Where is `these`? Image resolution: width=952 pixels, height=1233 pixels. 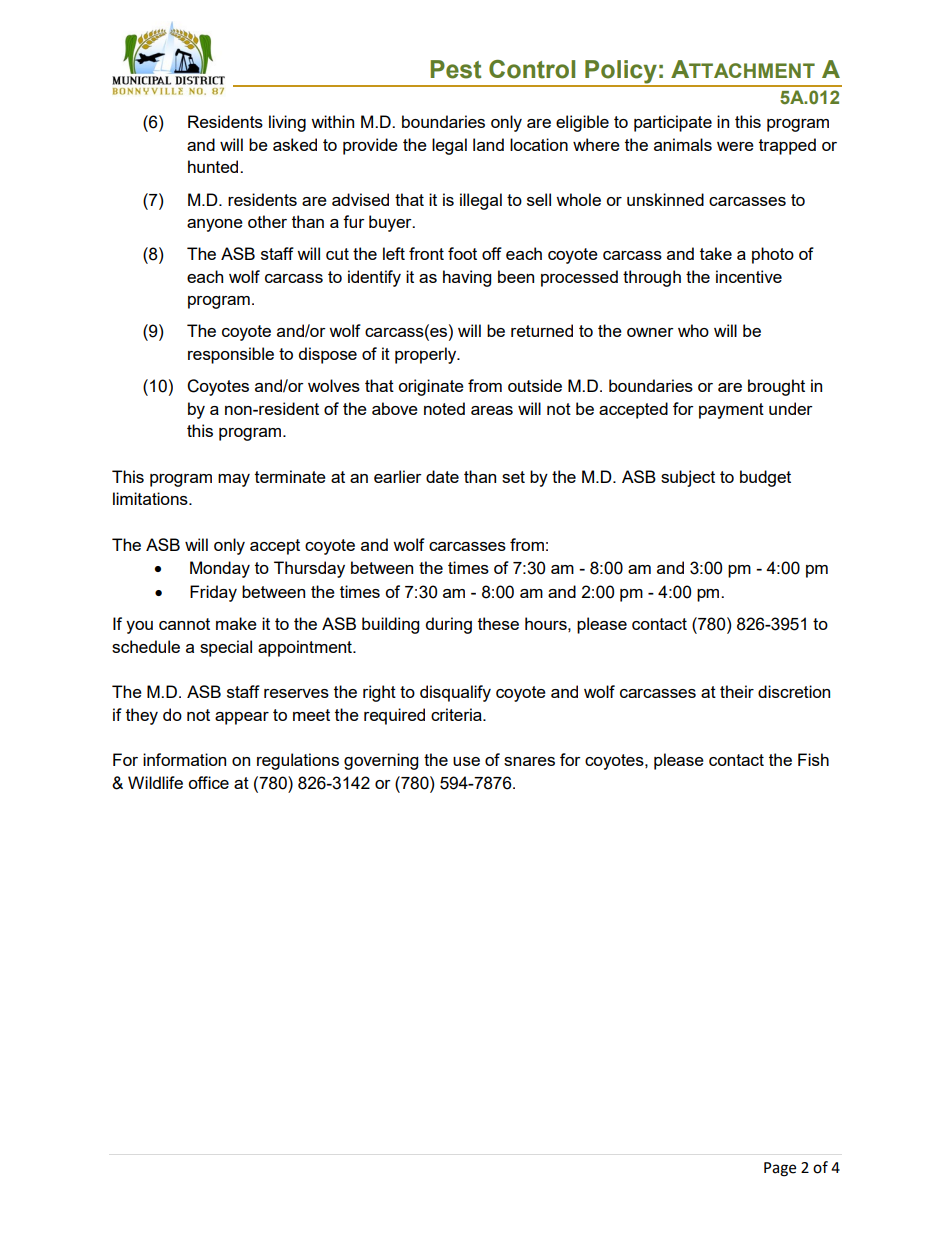 these is located at coordinates (498, 623).
